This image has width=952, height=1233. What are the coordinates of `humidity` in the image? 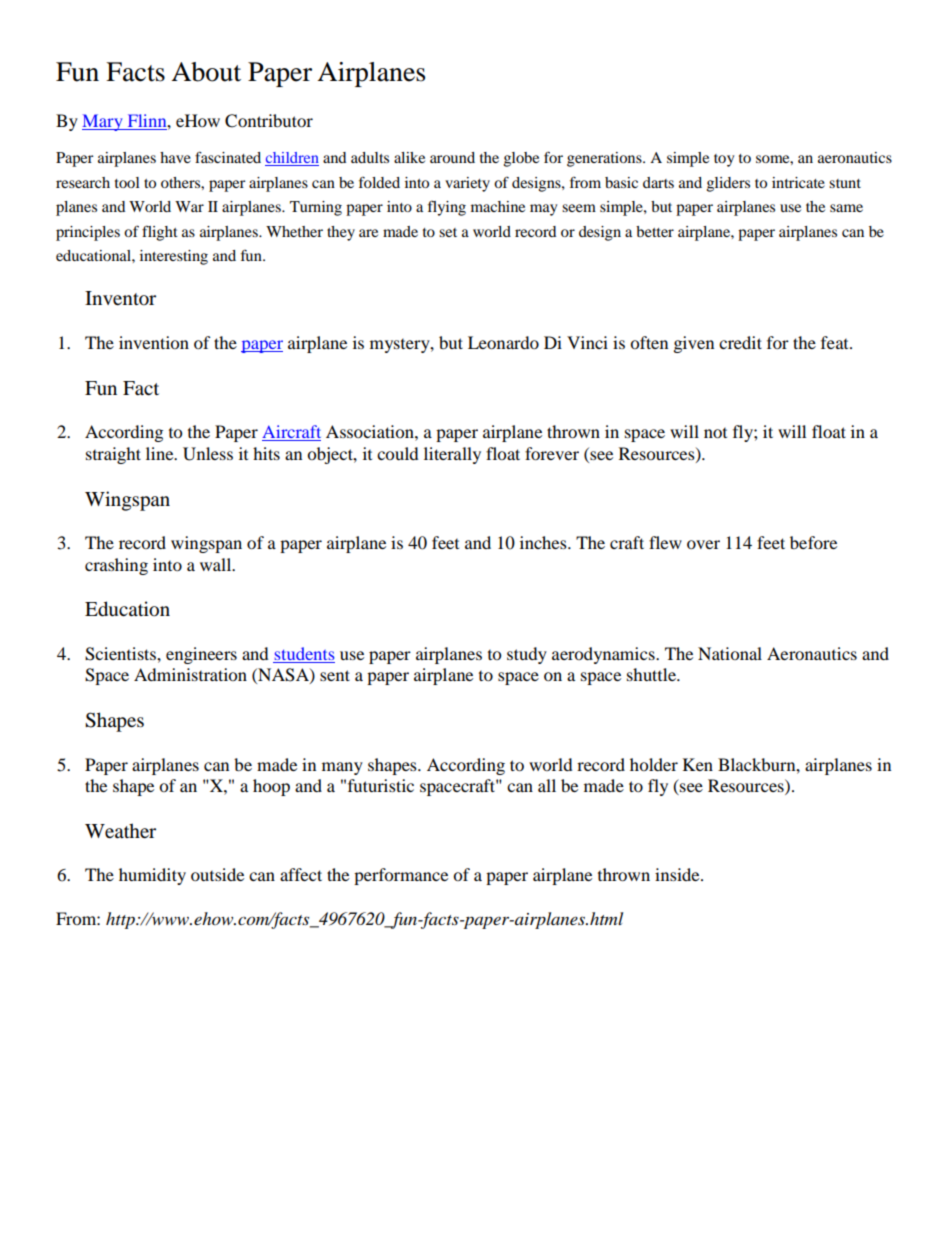 It's located at (152, 876).
